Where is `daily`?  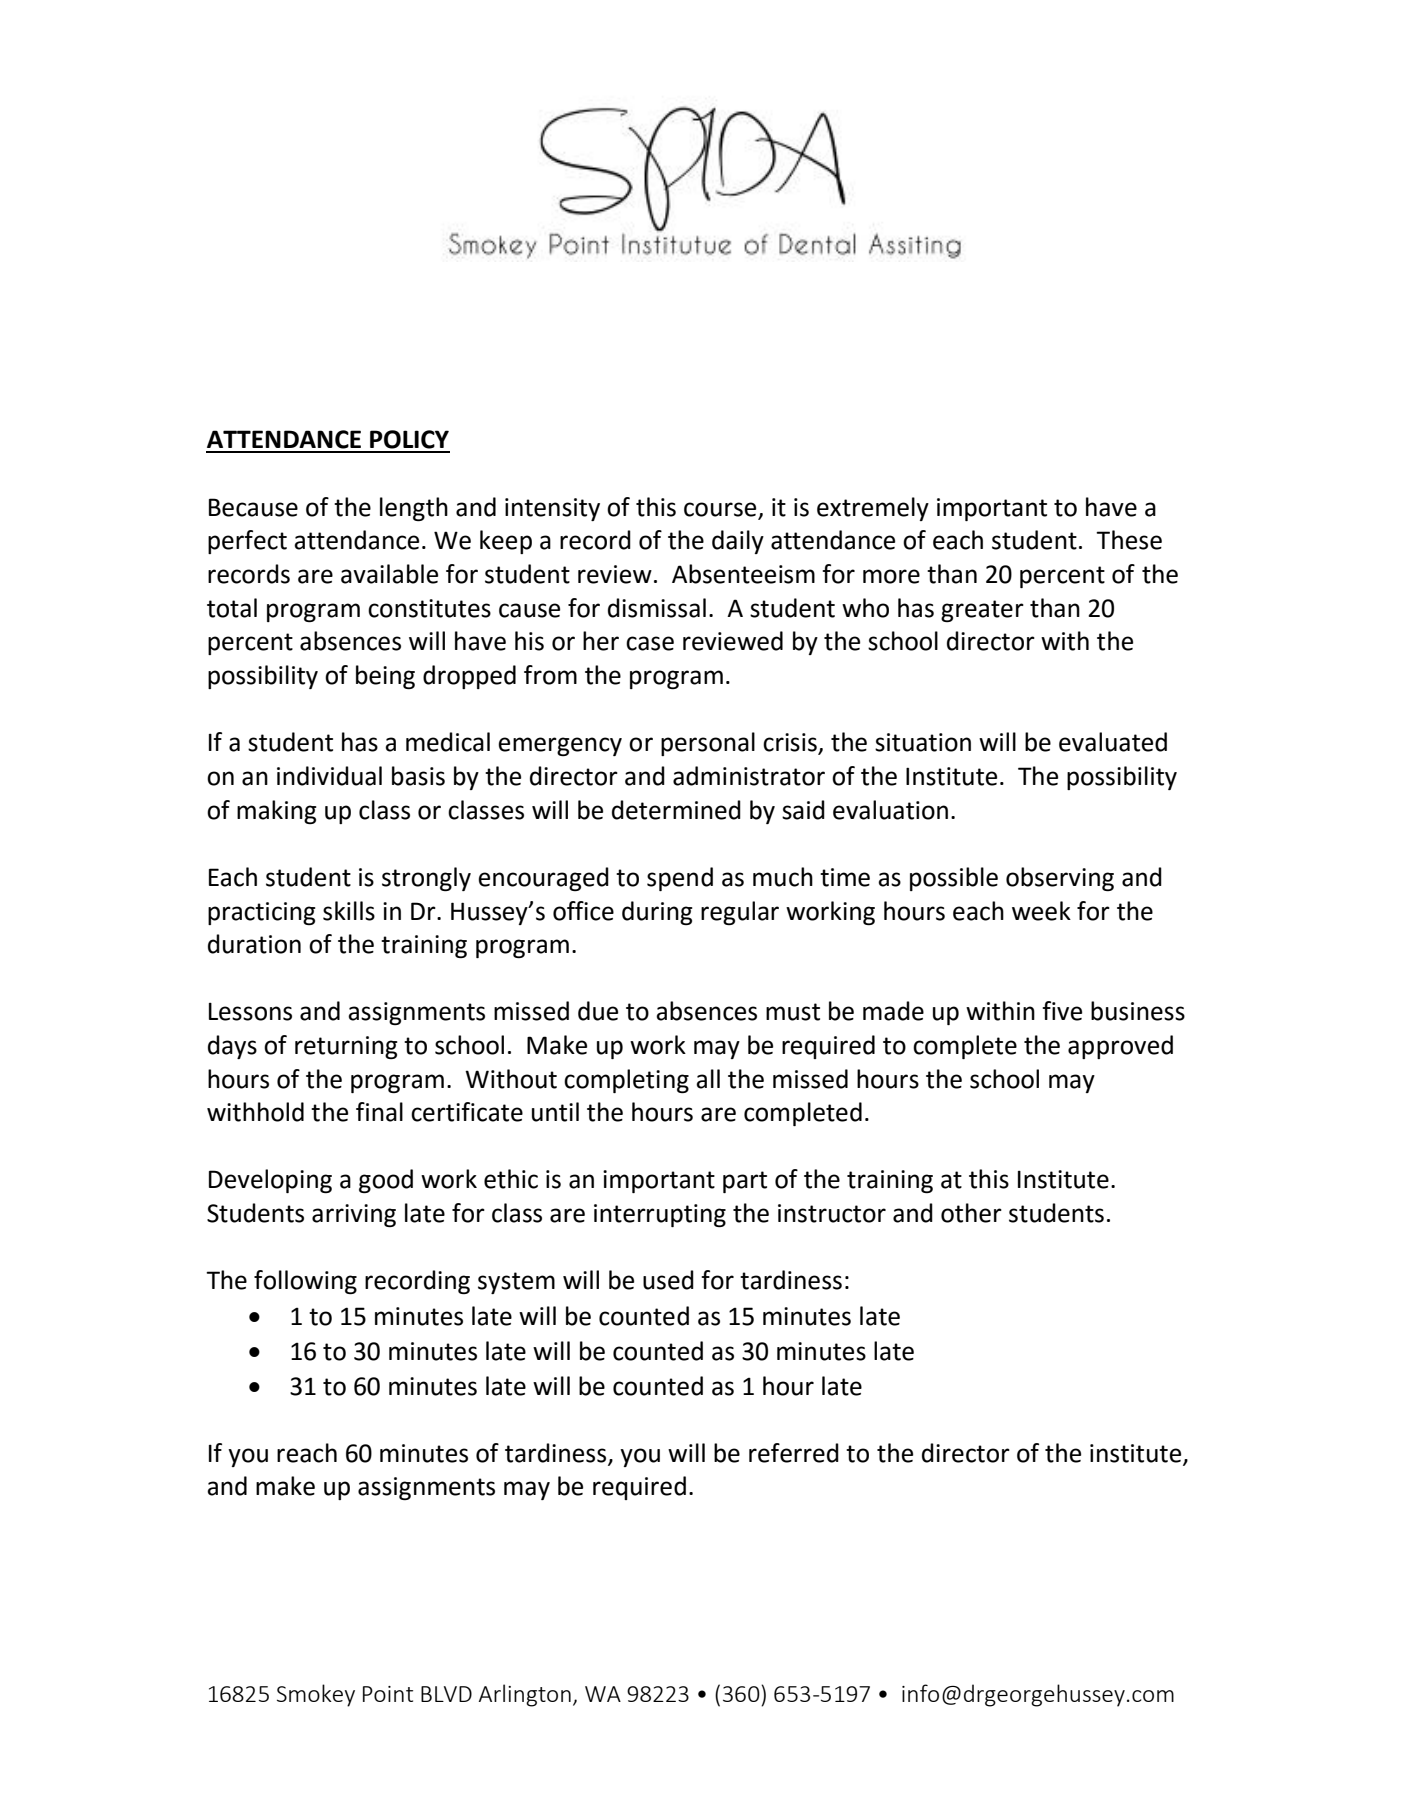
daily is located at coordinates (738, 542).
